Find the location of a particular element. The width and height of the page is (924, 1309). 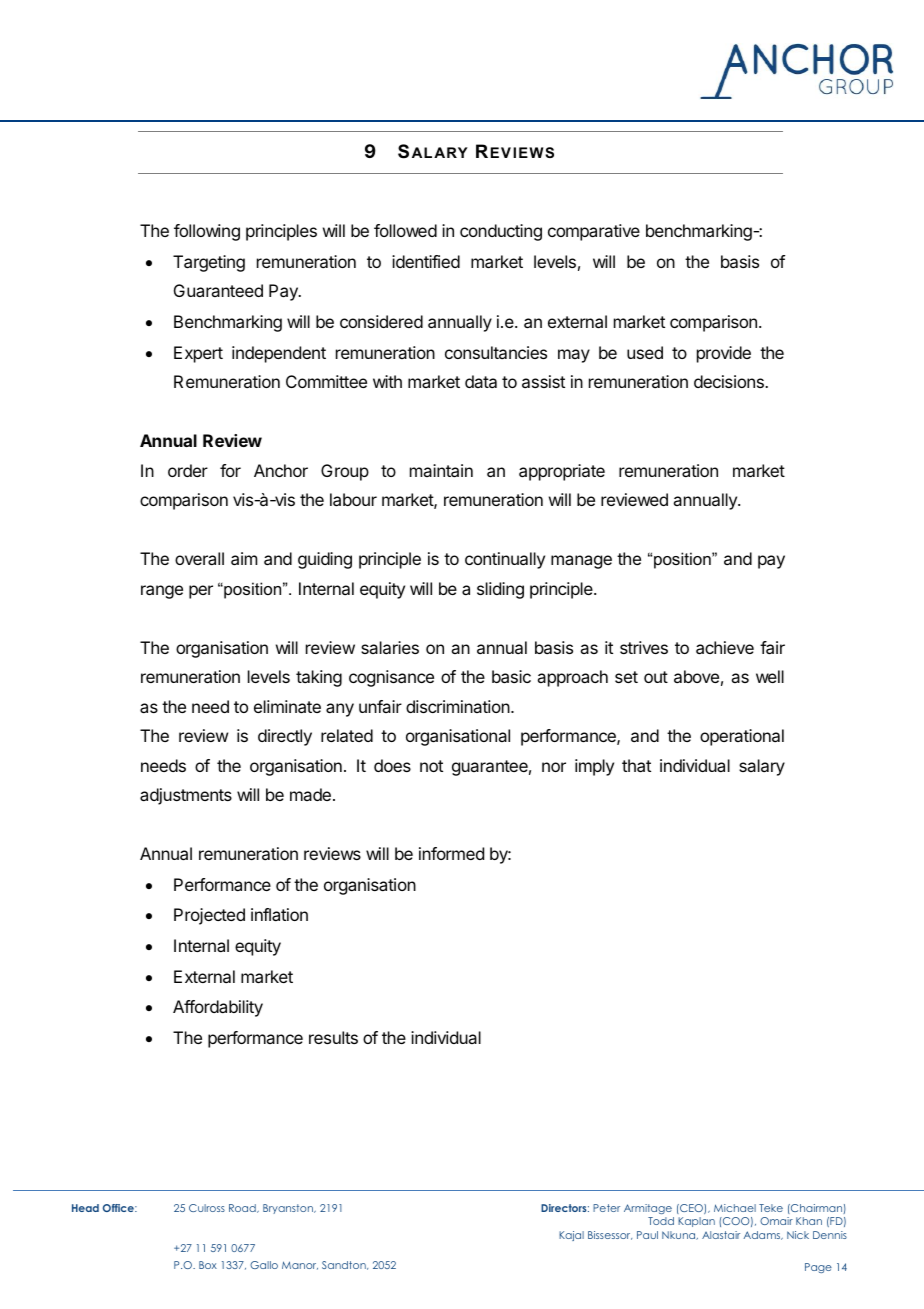

informed is located at coordinates (451, 853).
